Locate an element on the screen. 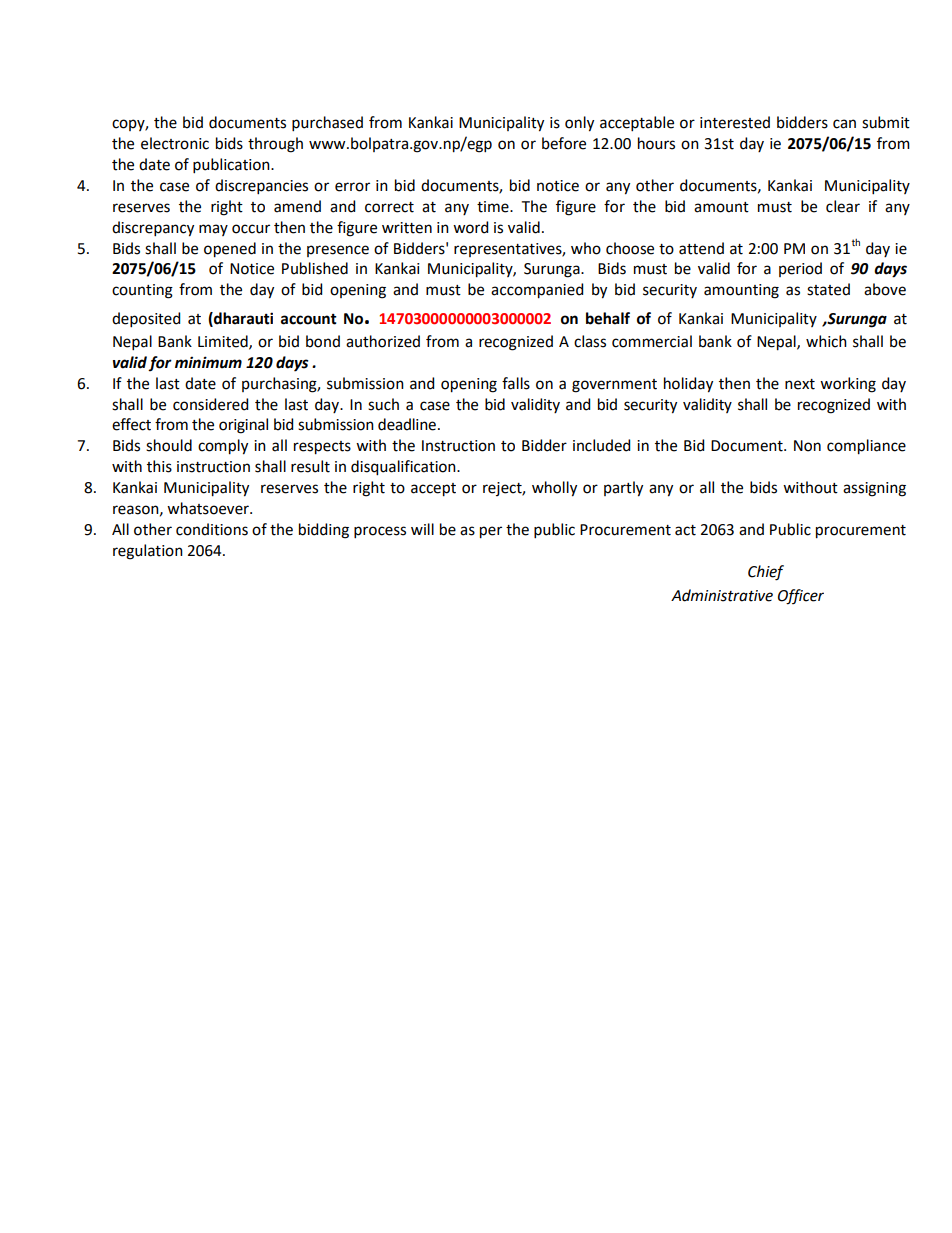 The image size is (952, 1233). electronic is located at coordinates (175, 143).
